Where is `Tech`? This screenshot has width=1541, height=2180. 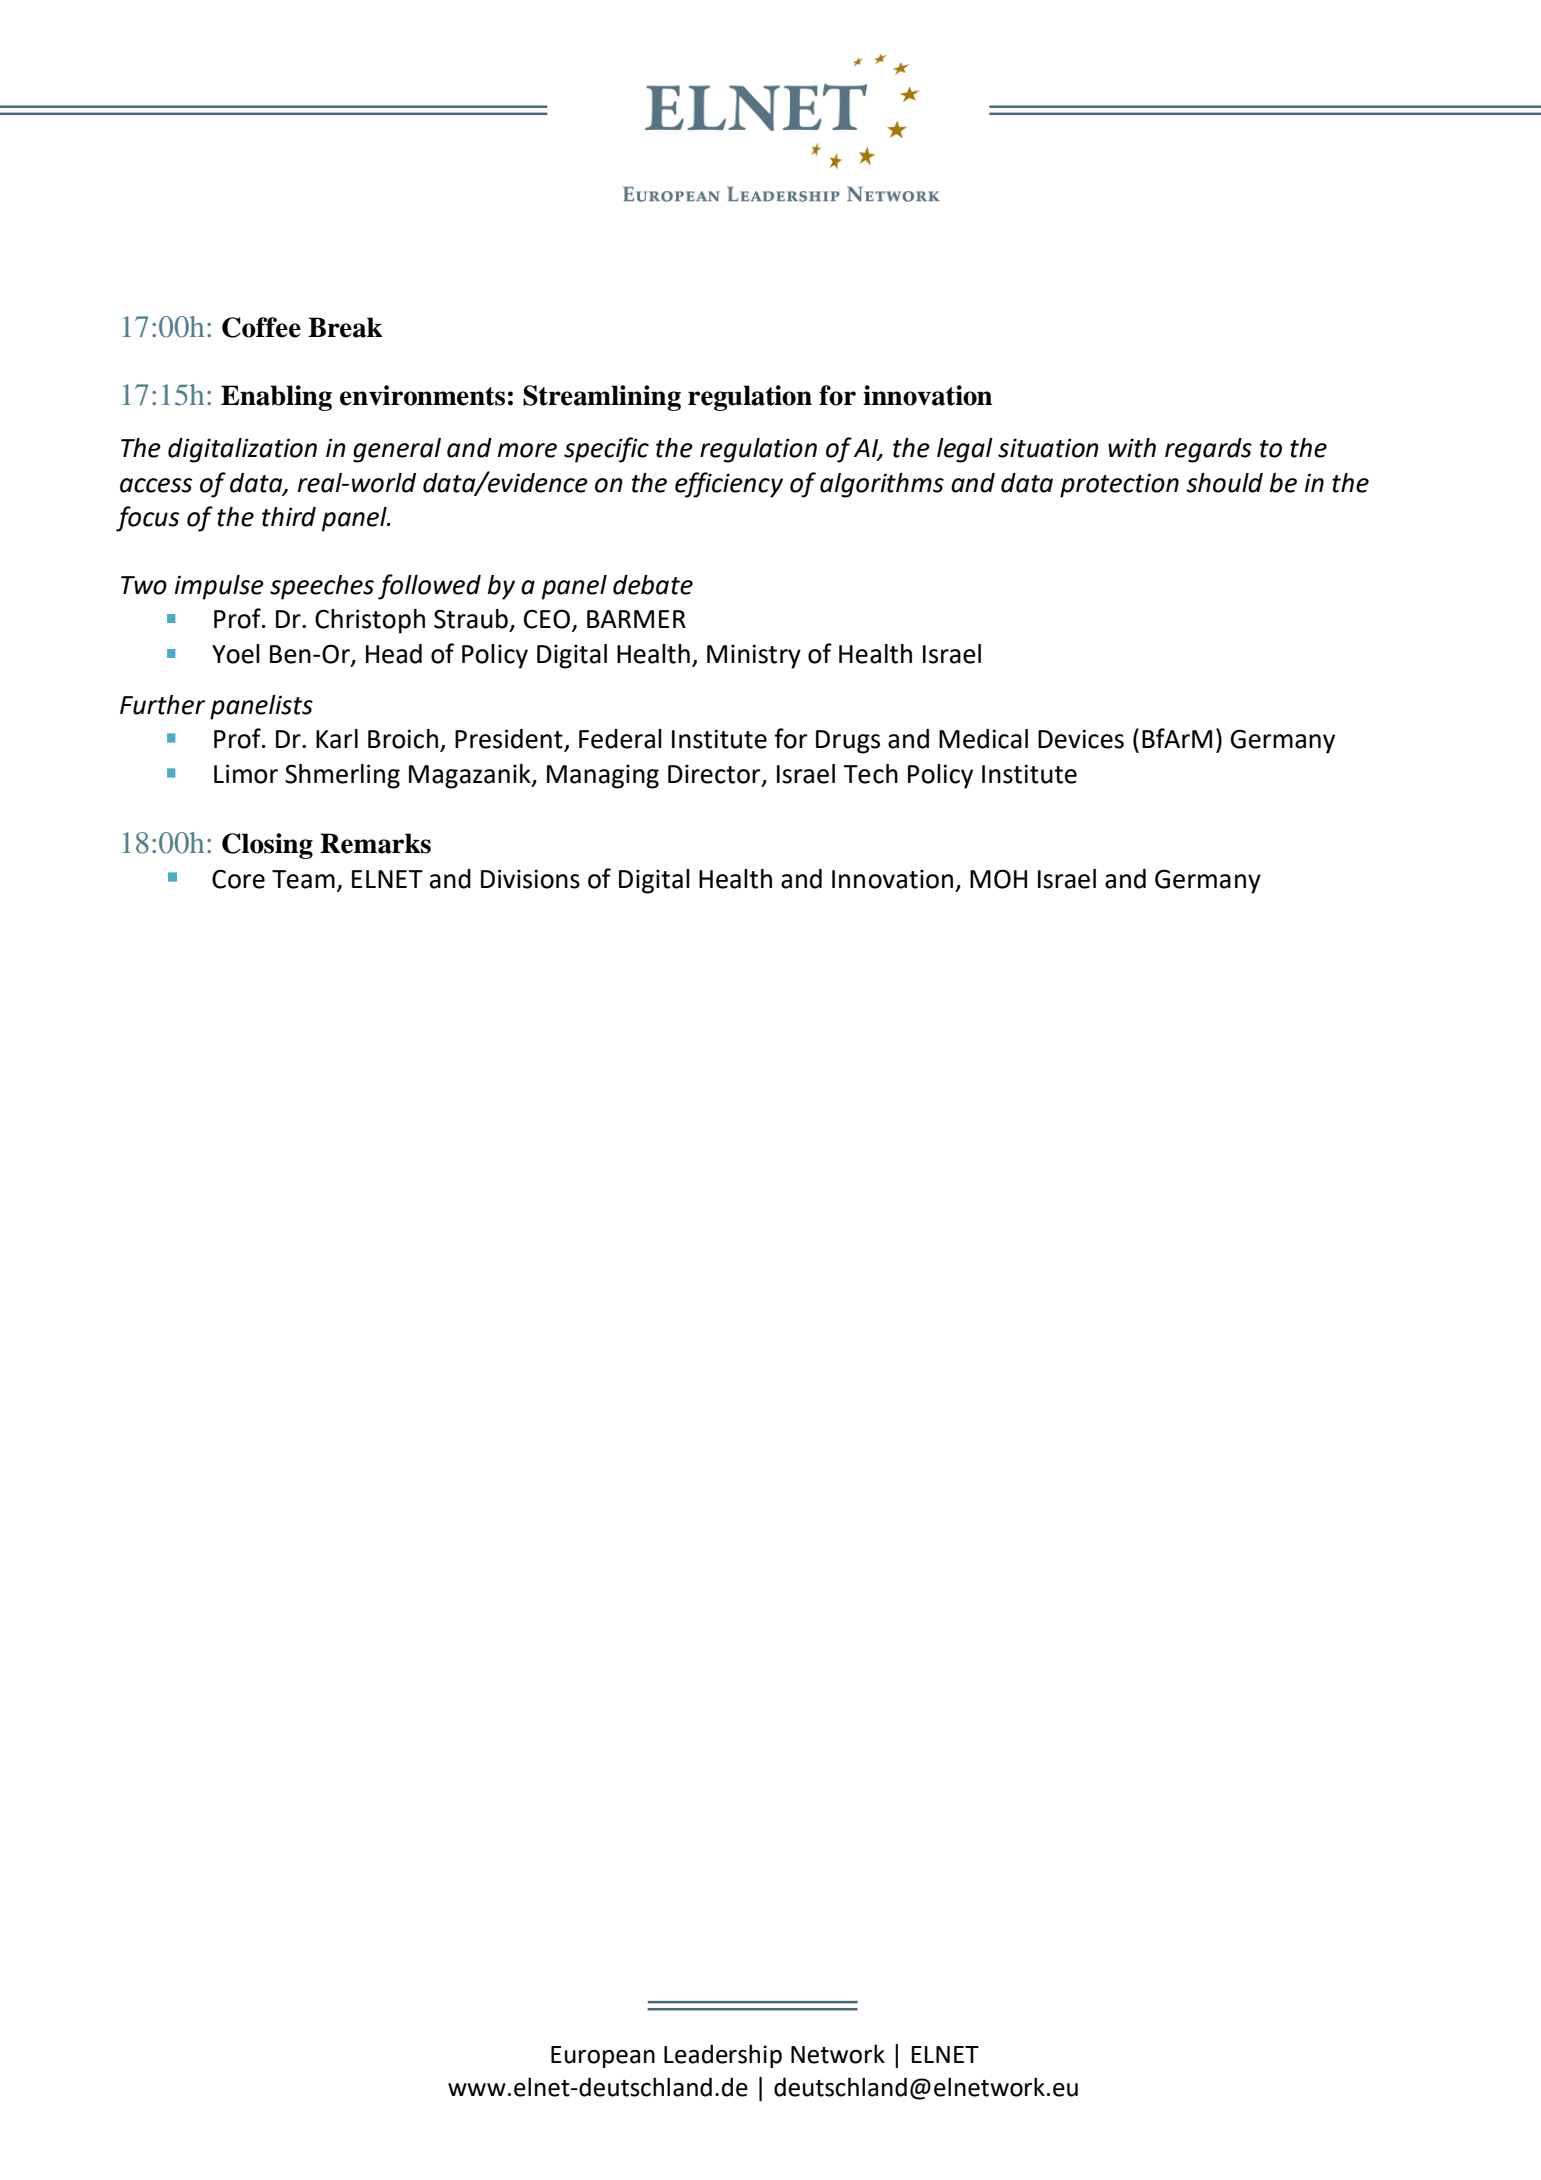
Tech is located at coordinates (870, 774).
